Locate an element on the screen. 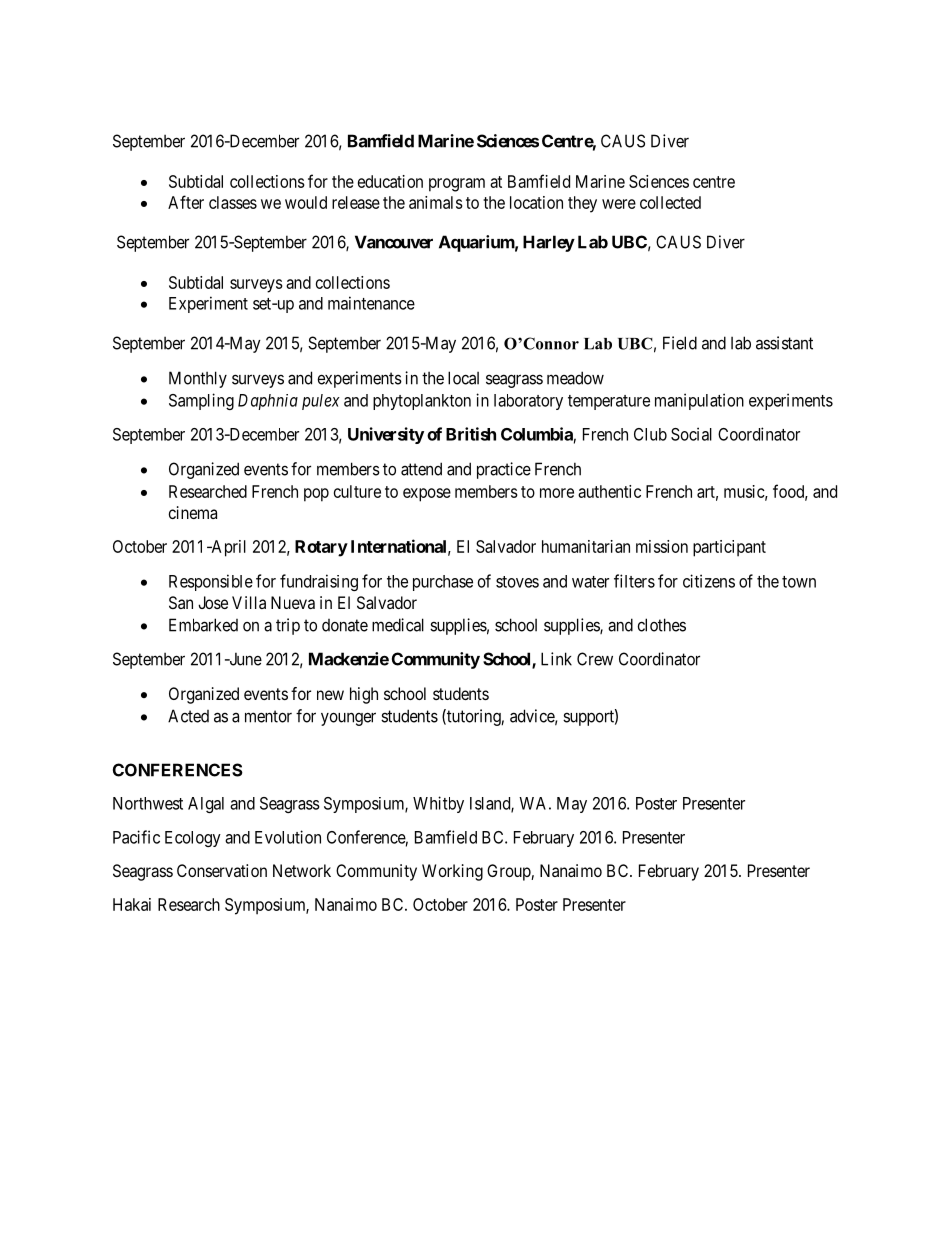  collected is located at coordinates (670, 202).
